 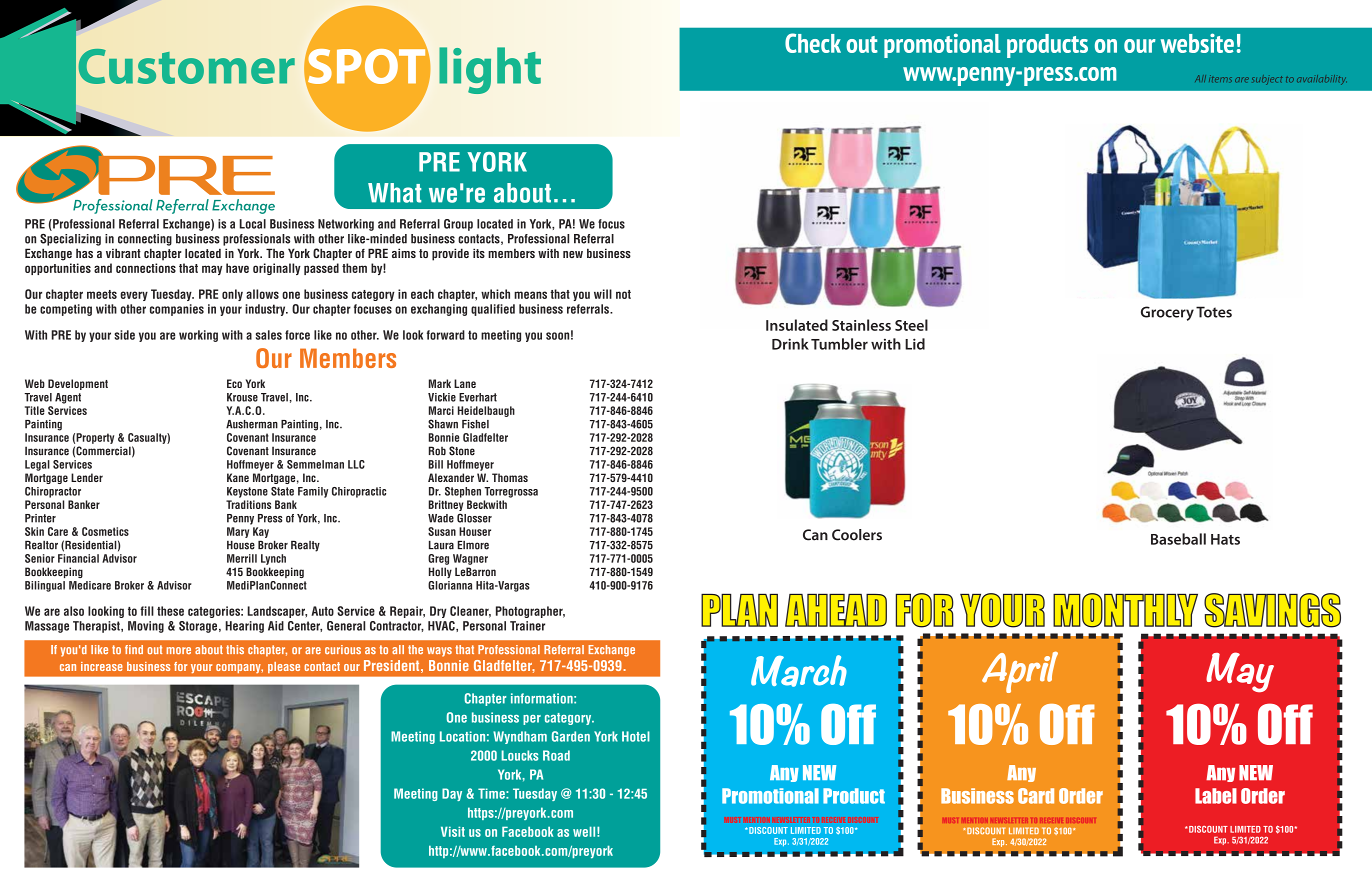 I want to click on these, so click(x=170, y=611).
